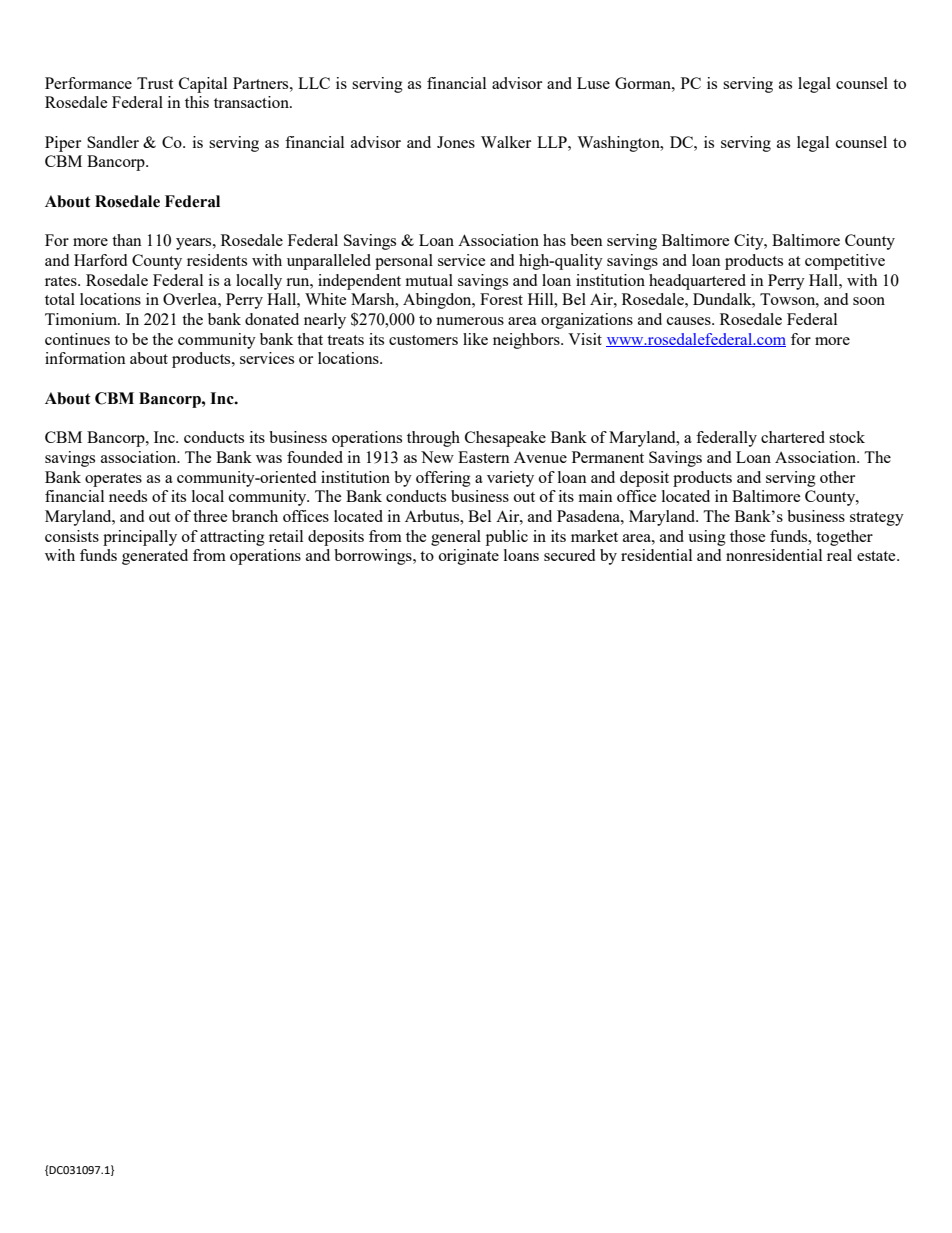 This screenshot has width=952, height=1233. What do you see at coordinates (127, 240) in the screenshot?
I see `than` at bounding box center [127, 240].
